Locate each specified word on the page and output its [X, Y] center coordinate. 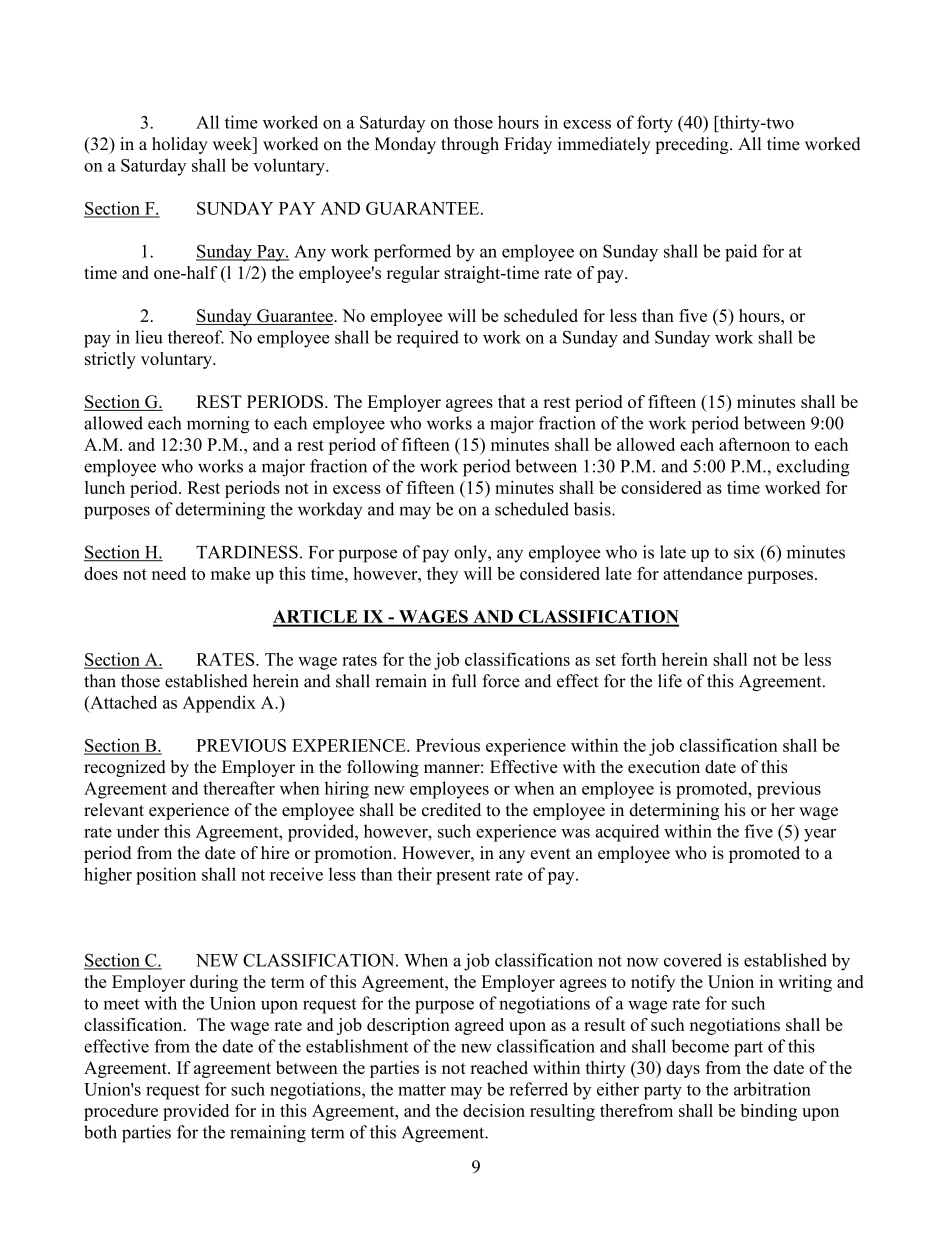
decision [494, 1110]
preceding [693, 145]
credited [451, 810]
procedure [121, 1112]
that [512, 401]
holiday [180, 145]
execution [664, 767]
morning [218, 425]
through [470, 145]
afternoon [754, 444]
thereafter [239, 788]
